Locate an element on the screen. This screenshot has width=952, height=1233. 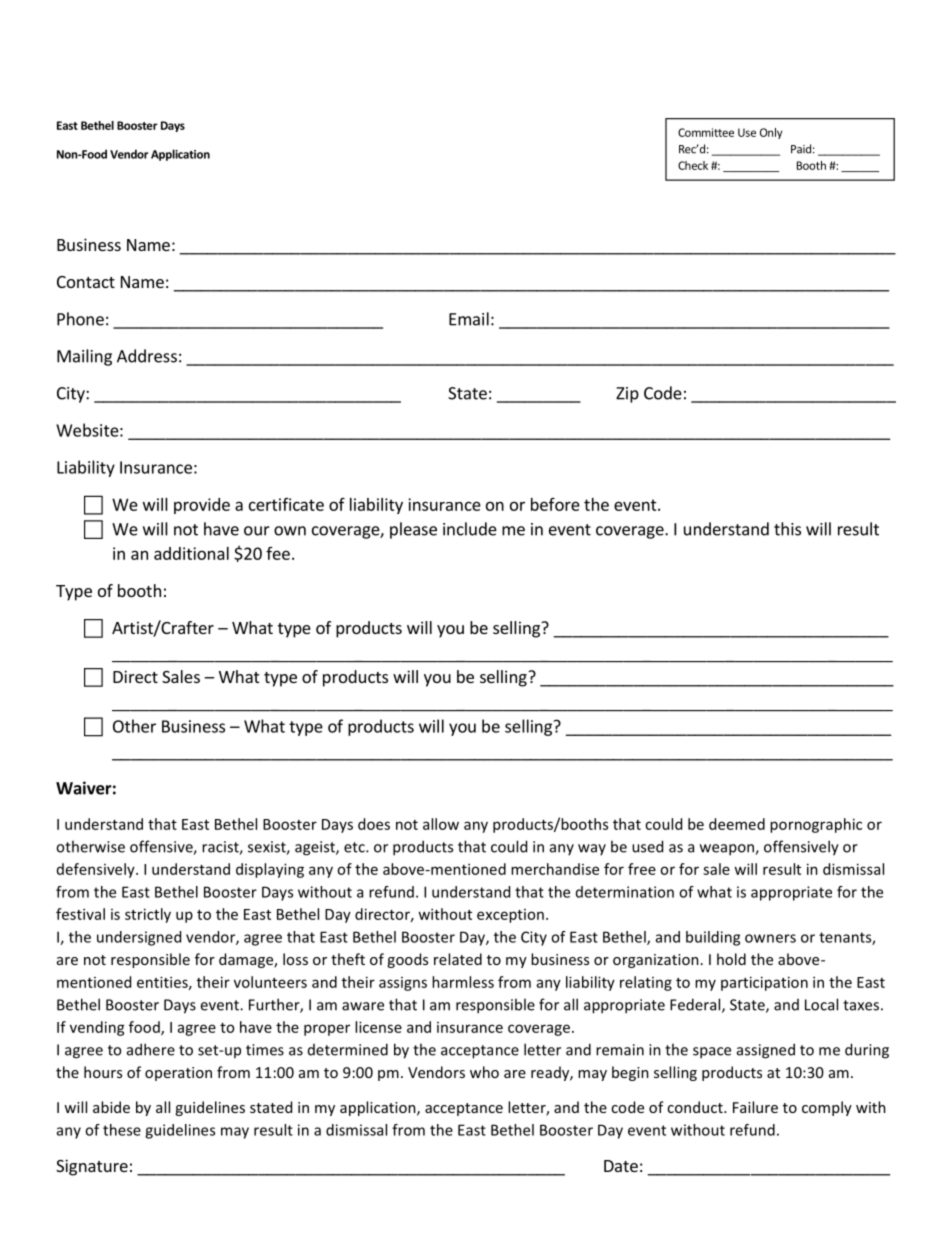
Failure is located at coordinates (755, 1107).
